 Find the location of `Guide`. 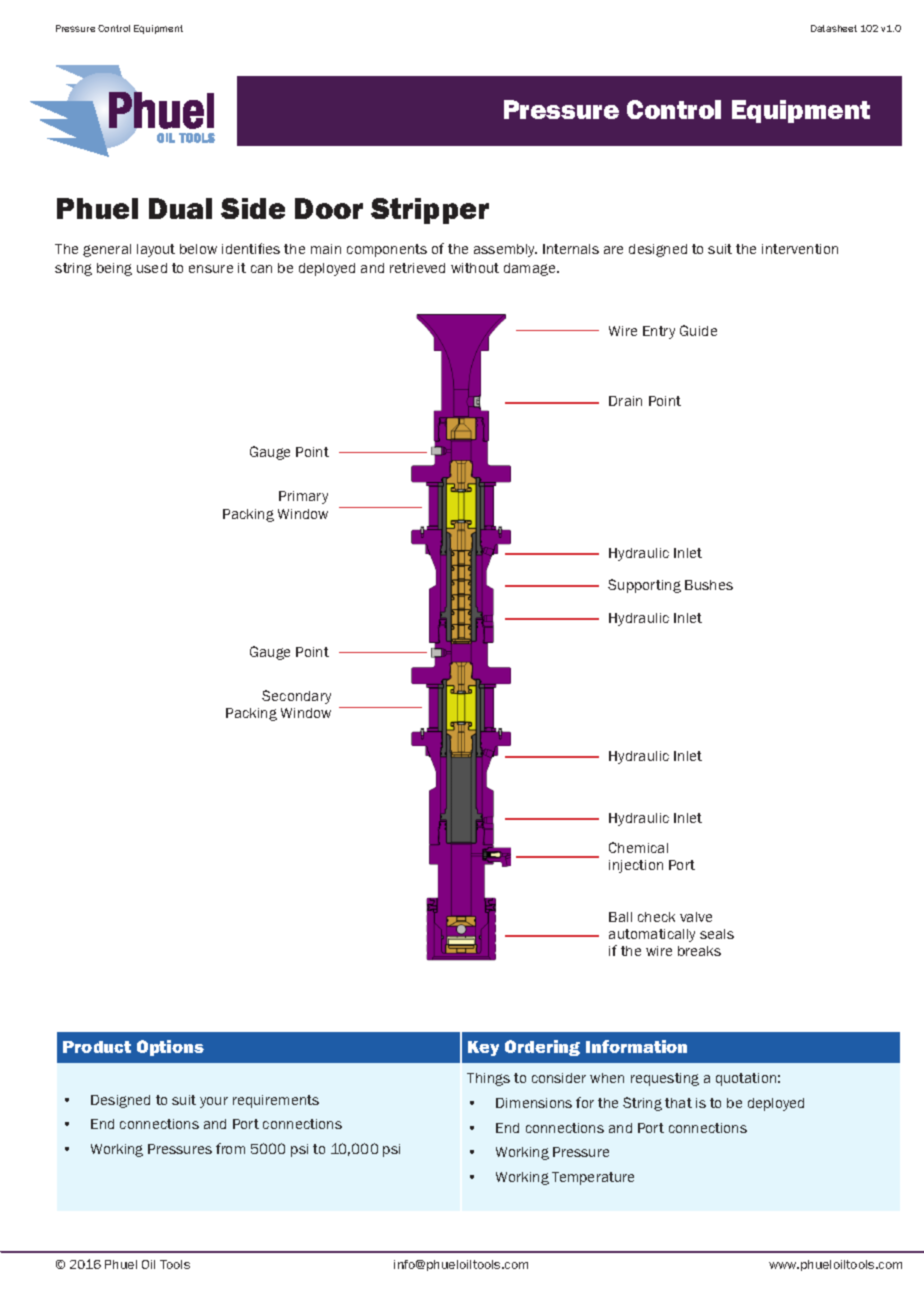

Guide is located at coordinates (698, 330).
